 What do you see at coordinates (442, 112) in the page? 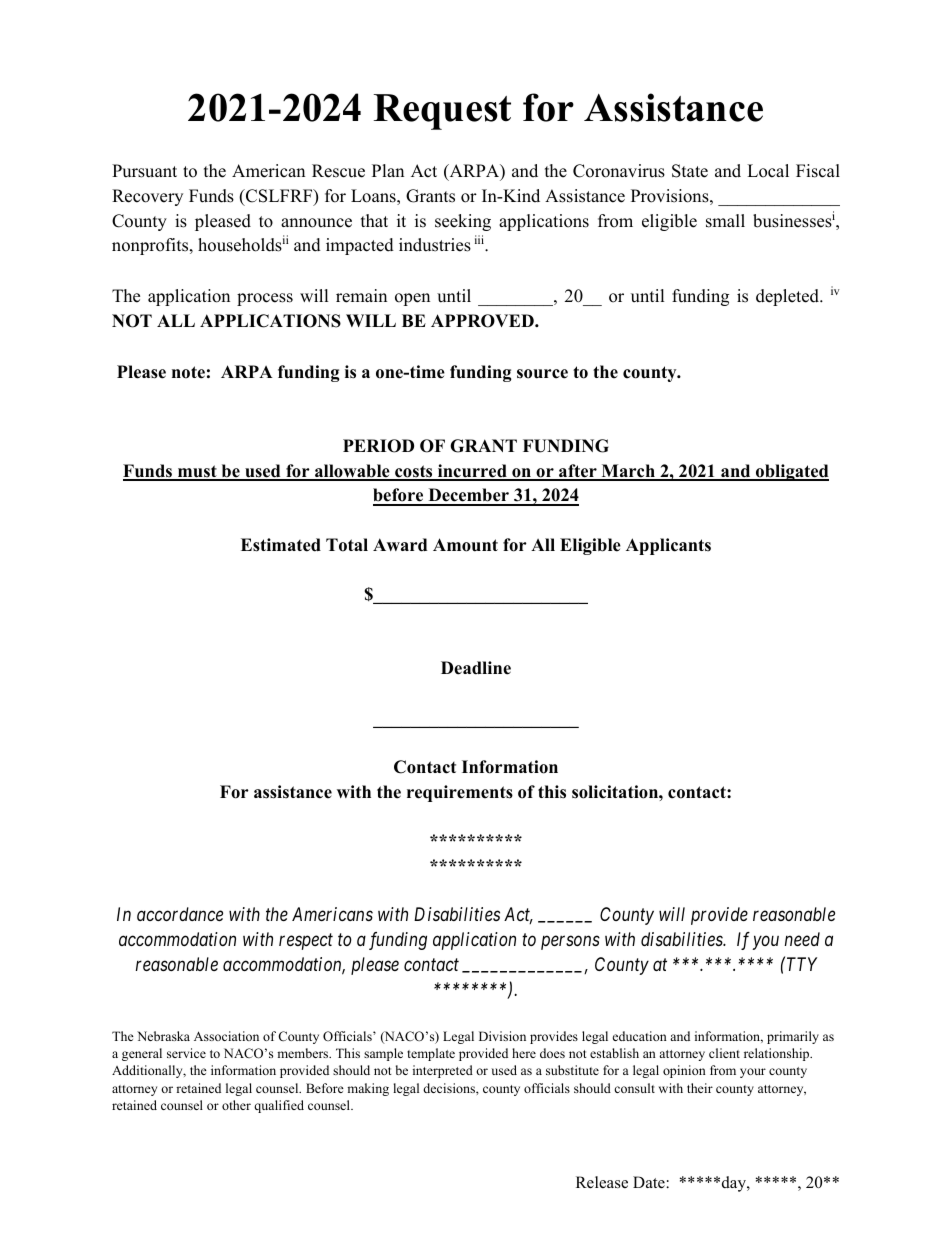
I see `Request` at bounding box center [442, 112].
